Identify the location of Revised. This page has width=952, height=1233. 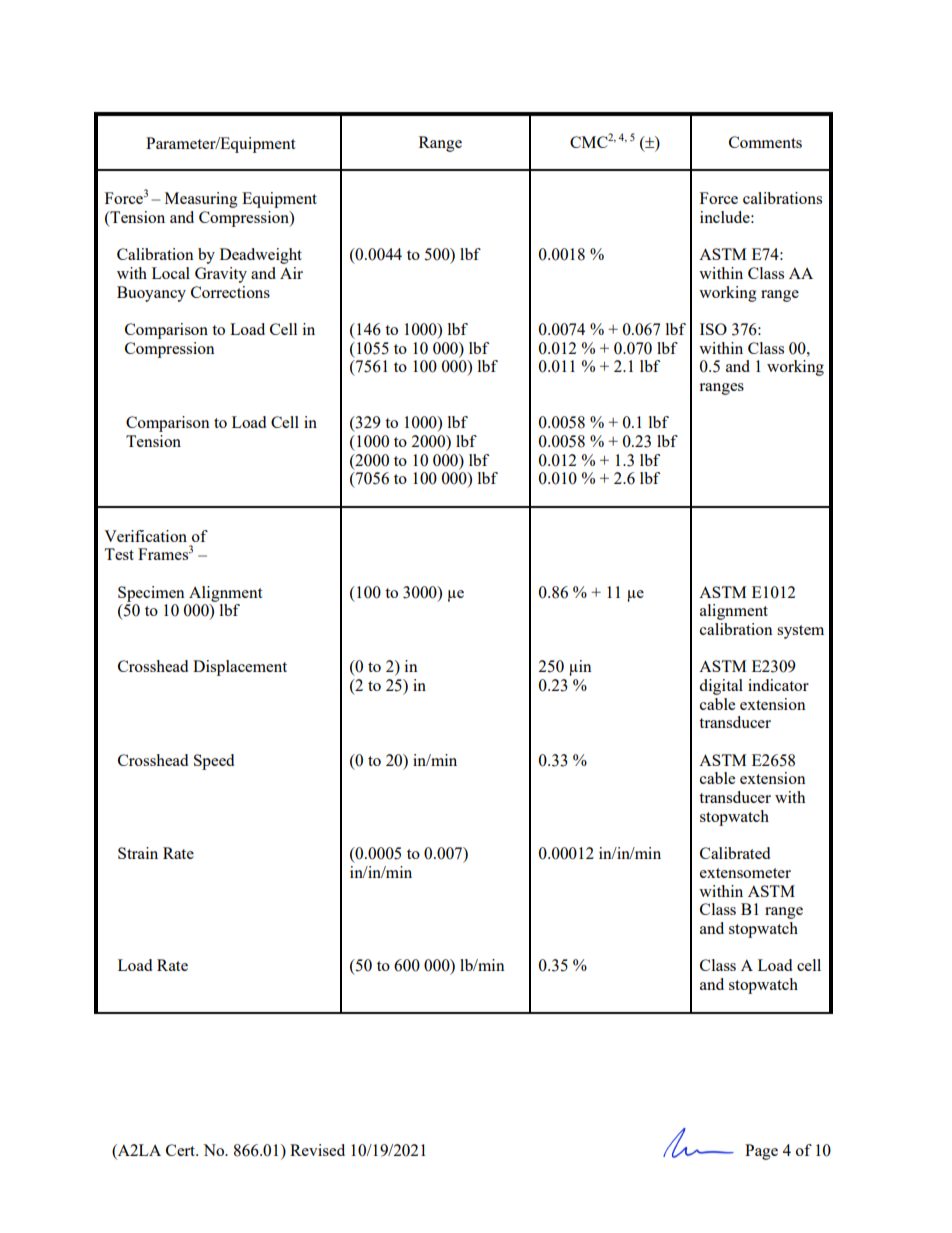
(317, 1150).
